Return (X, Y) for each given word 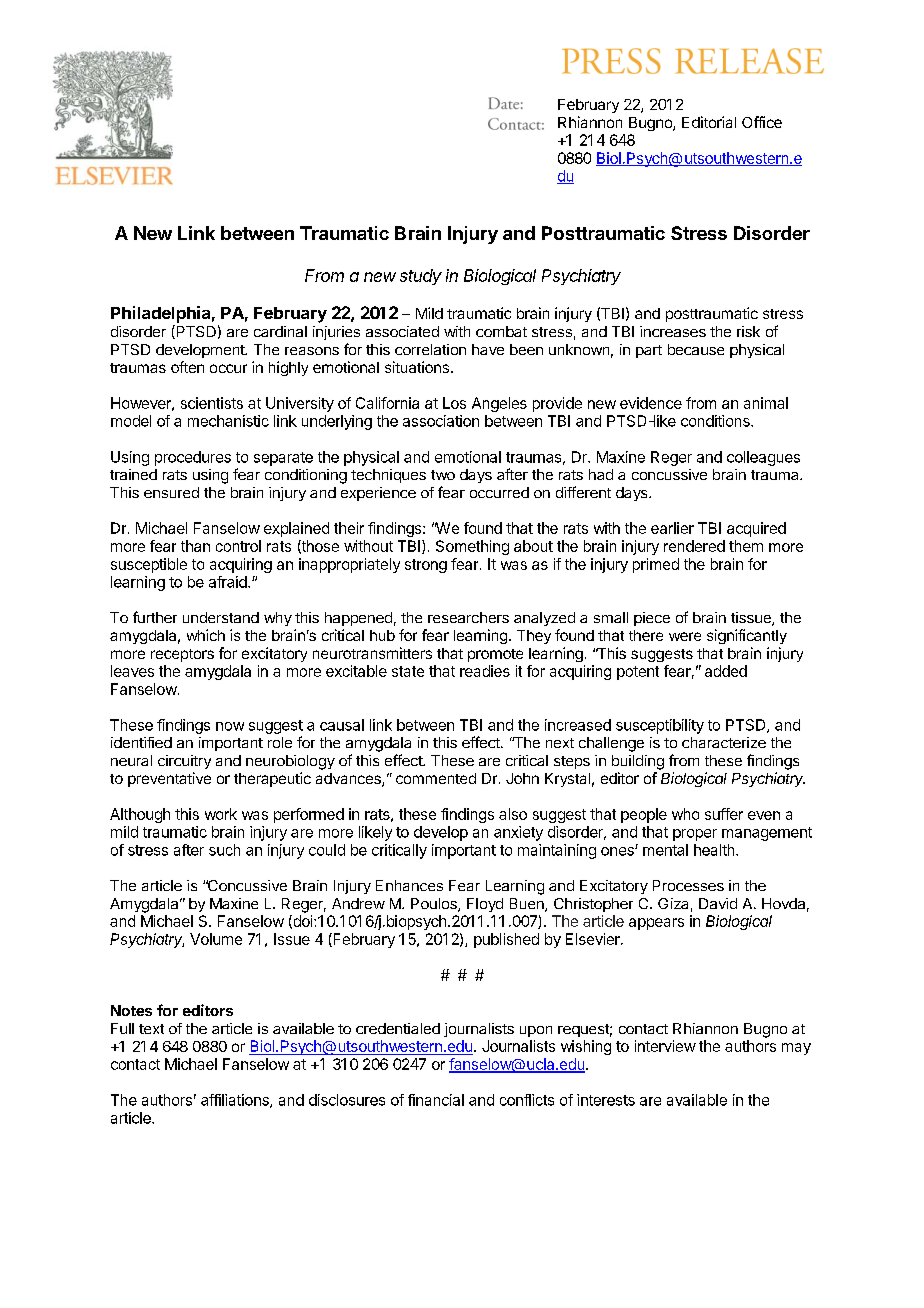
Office (762, 122)
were (685, 636)
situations (417, 367)
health (715, 850)
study (421, 277)
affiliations (236, 1101)
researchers (468, 617)
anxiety (518, 833)
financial (436, 1100)
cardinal (280, 331)
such (224, 850)
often (187, 367)
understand (221, 617)
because (696, 349)
